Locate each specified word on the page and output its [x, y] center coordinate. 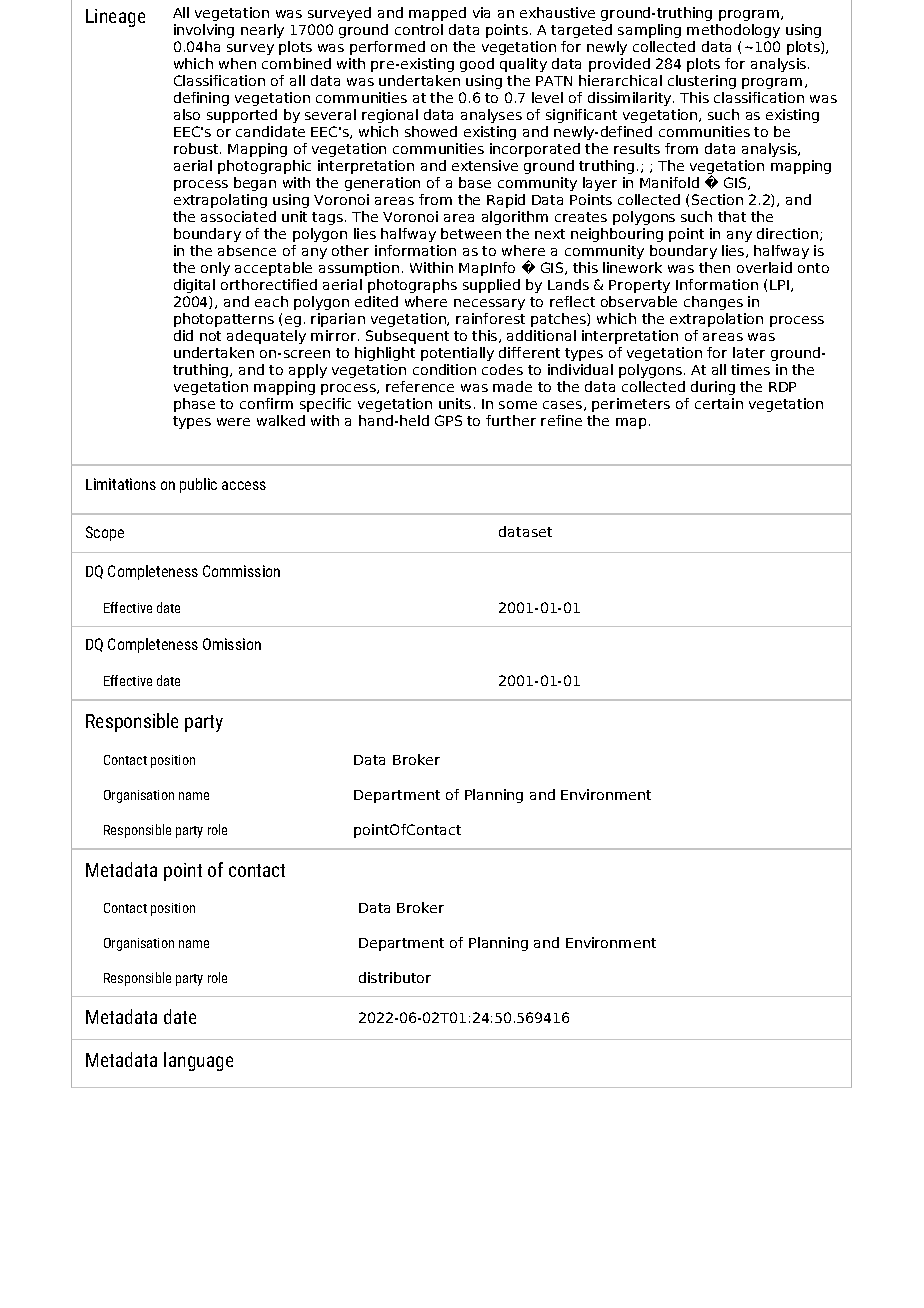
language [198, 1061]
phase [194, 405]
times [750, 369]
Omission [232, 644]
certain [719, 403]
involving [204, 31]
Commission [241, 571]
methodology [733, 31]
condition [444, 369]
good [477, 65]
